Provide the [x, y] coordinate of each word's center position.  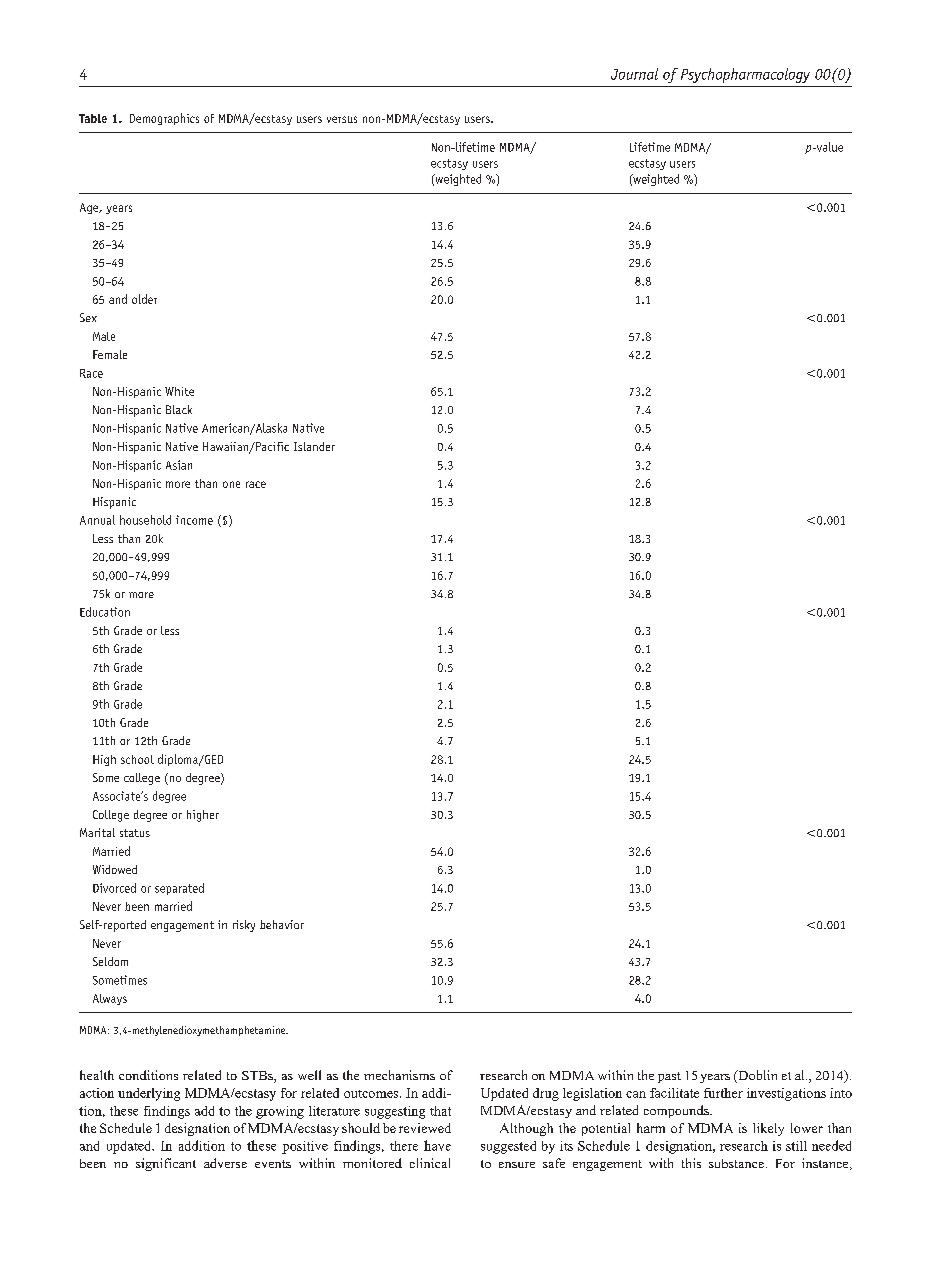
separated [179, 889]
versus [342, 119]
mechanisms [399, 1075]
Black [179, 409]
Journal [634, 74]
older [144, 299]
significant [166, 1164]
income [194, 520]
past [669, 1077]
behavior [282, 924]
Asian [179, 465]
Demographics [164, 119]
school [137, 759]
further [723, 1093]
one [231, 484]
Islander [314, 446]
